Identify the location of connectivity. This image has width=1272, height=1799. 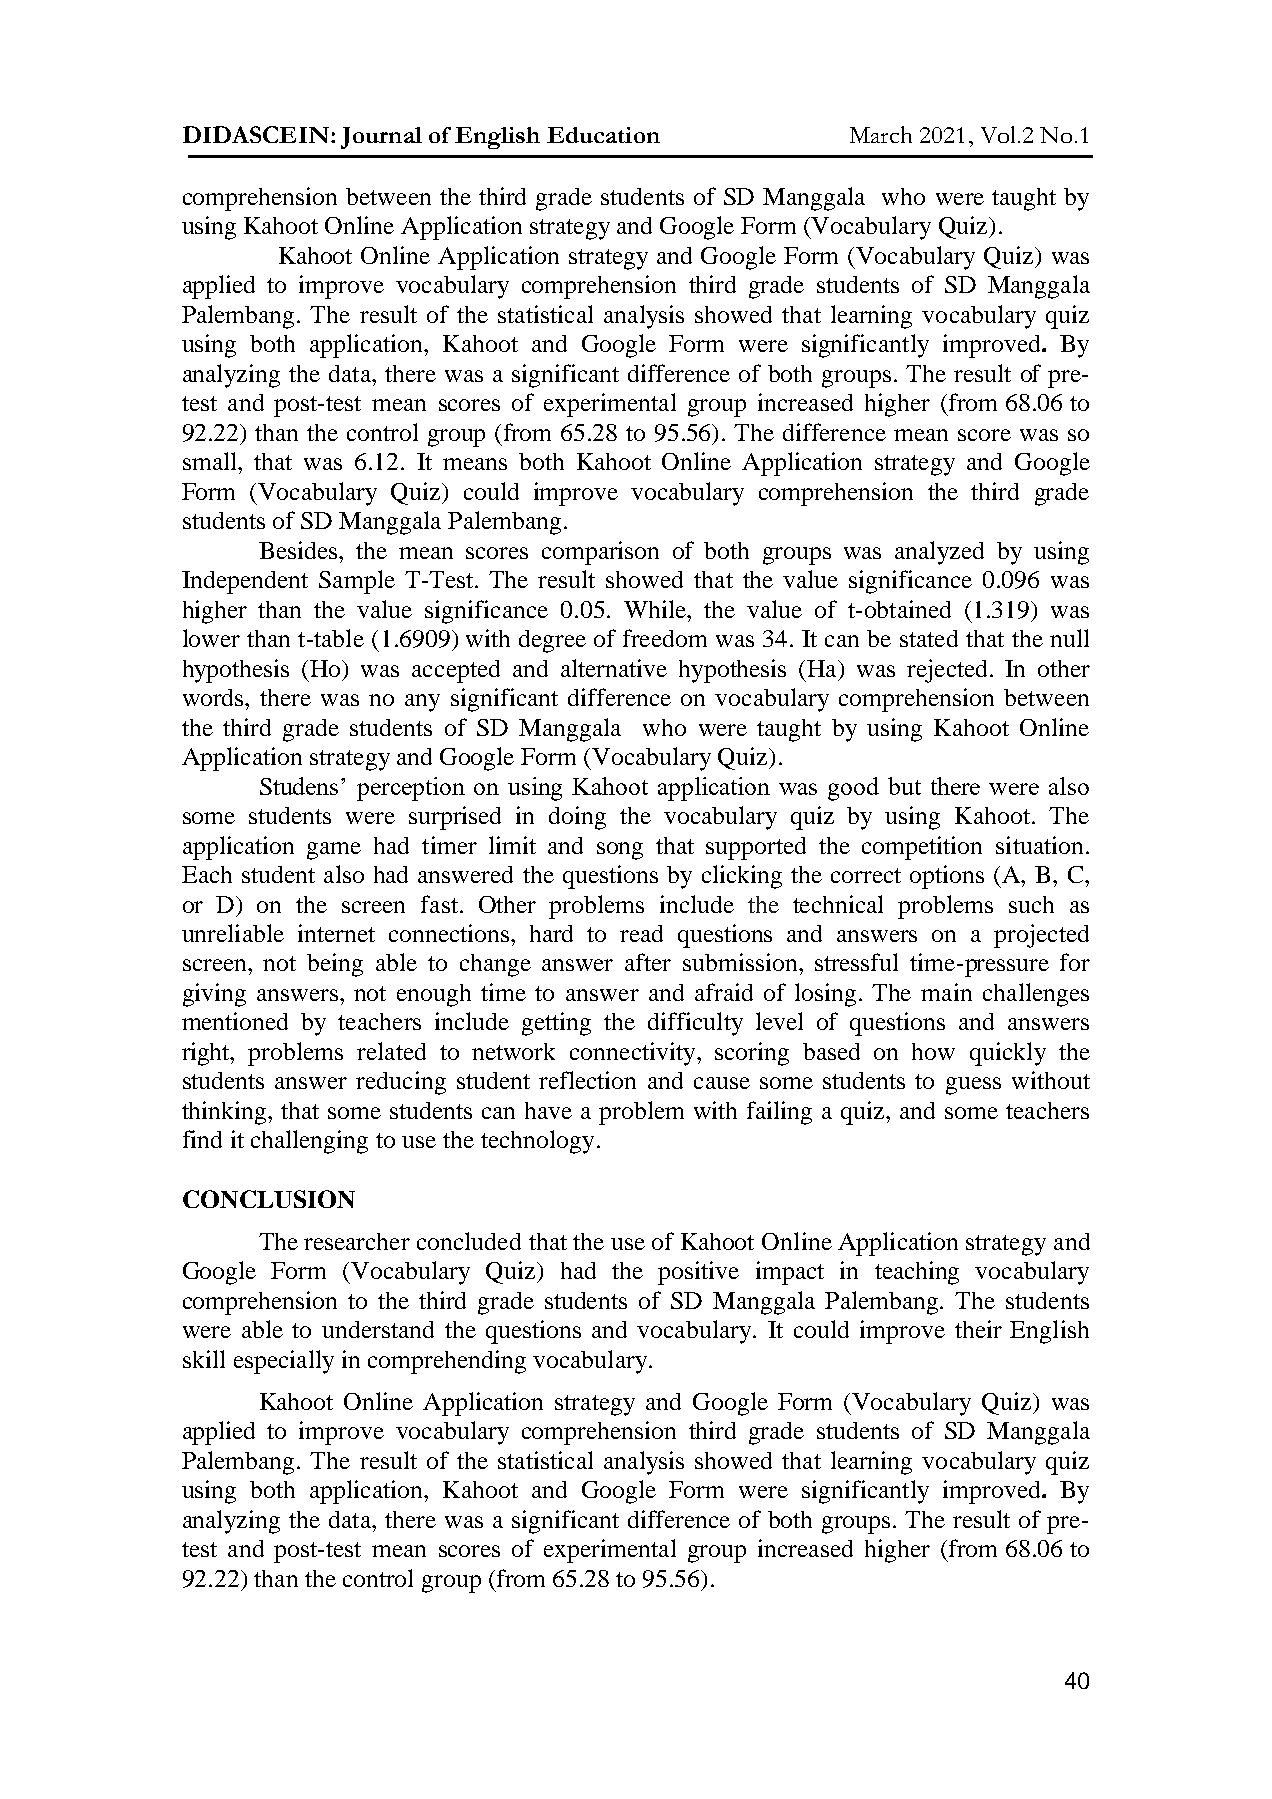
(634, 1054).
